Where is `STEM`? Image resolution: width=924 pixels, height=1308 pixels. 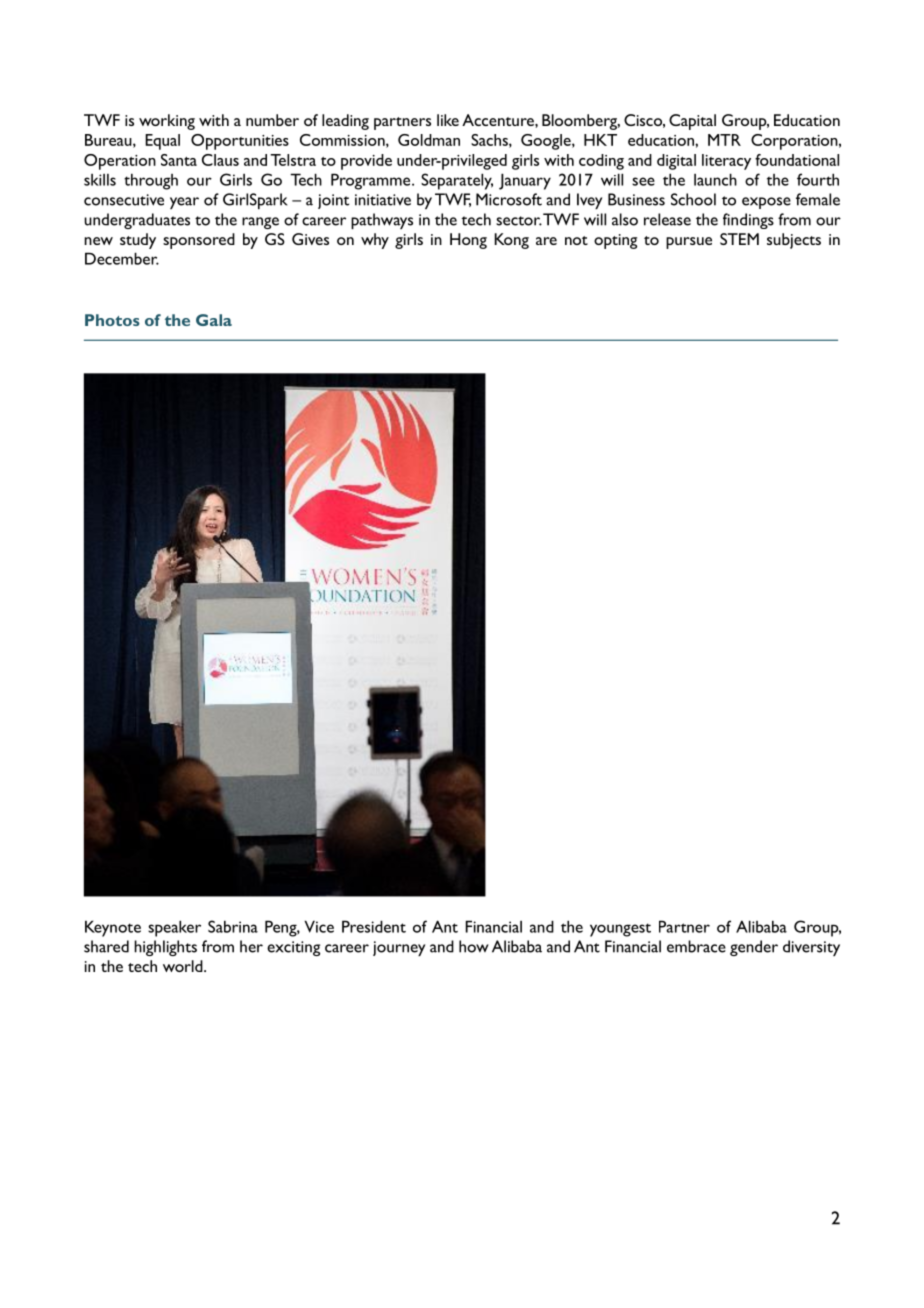
STEM is located at coordinates (739, 239).
